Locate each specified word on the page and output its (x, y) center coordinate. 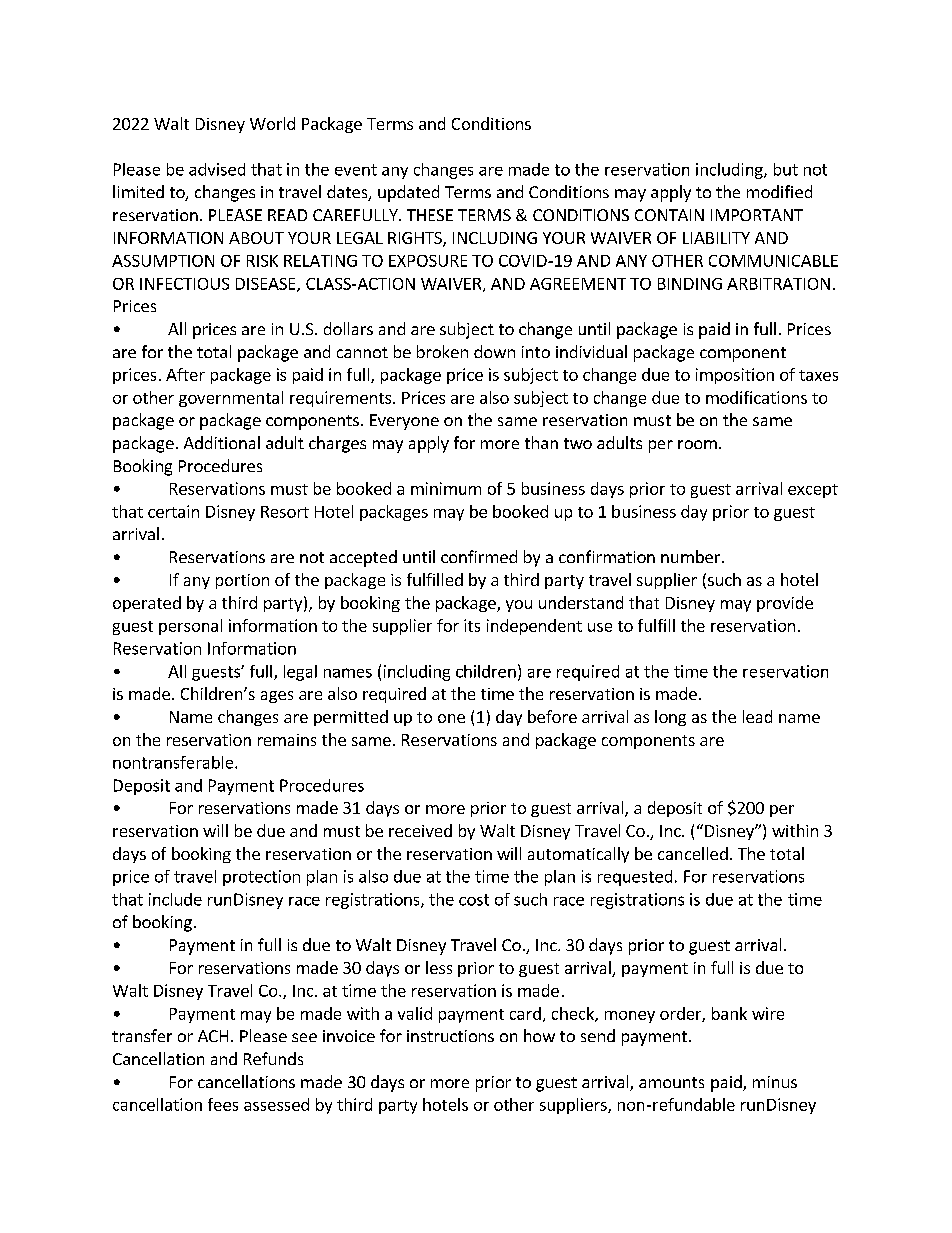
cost (474, 900)
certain (173, 511)
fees (223, 1104)
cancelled (693, 853)
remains (287, 740)
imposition (735, 376)
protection (261, 878)
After (185, 374)
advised (217, 169)
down (494, 351)
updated (408, 193)
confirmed (479, 556)
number (690, 556)
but (786, 169)
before (552, 716)
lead (757, 716)
